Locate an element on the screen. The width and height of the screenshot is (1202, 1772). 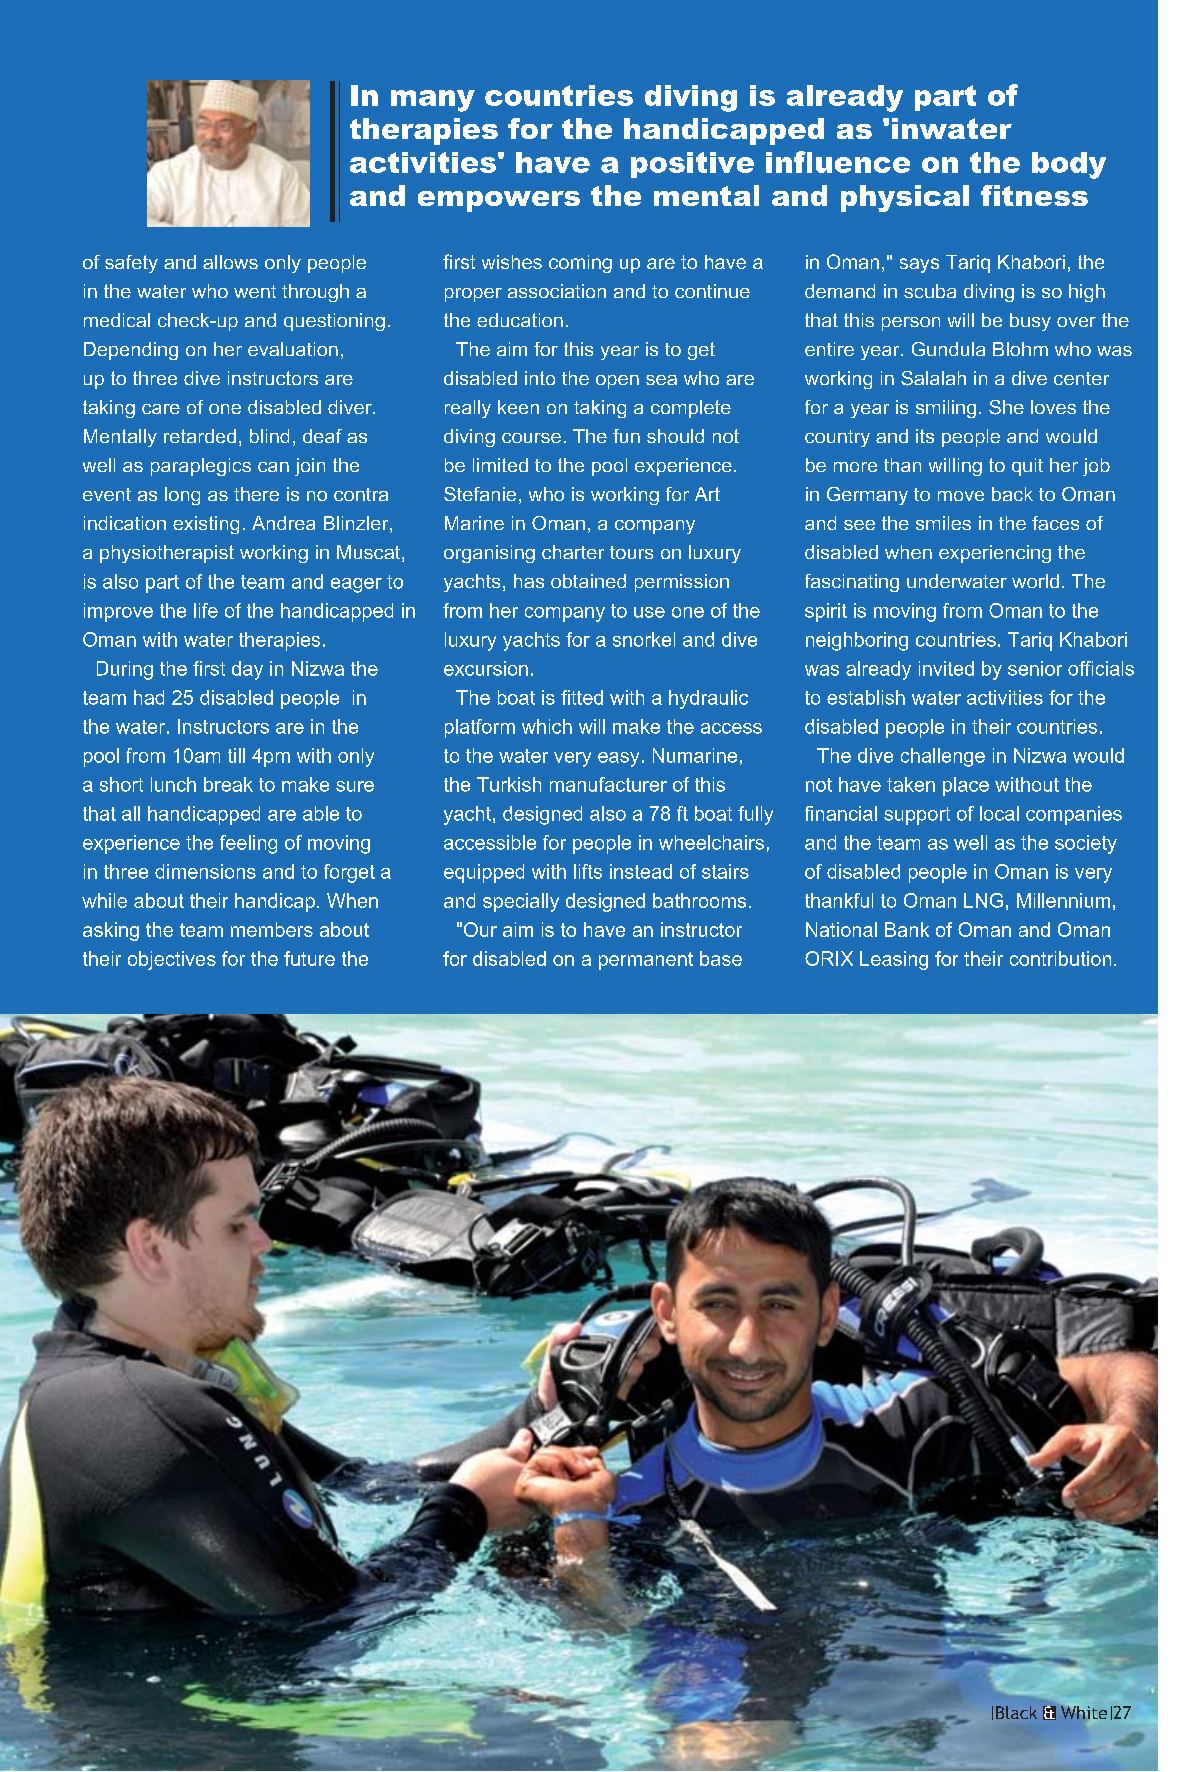
fitted is located at coordinates (582, 697).
